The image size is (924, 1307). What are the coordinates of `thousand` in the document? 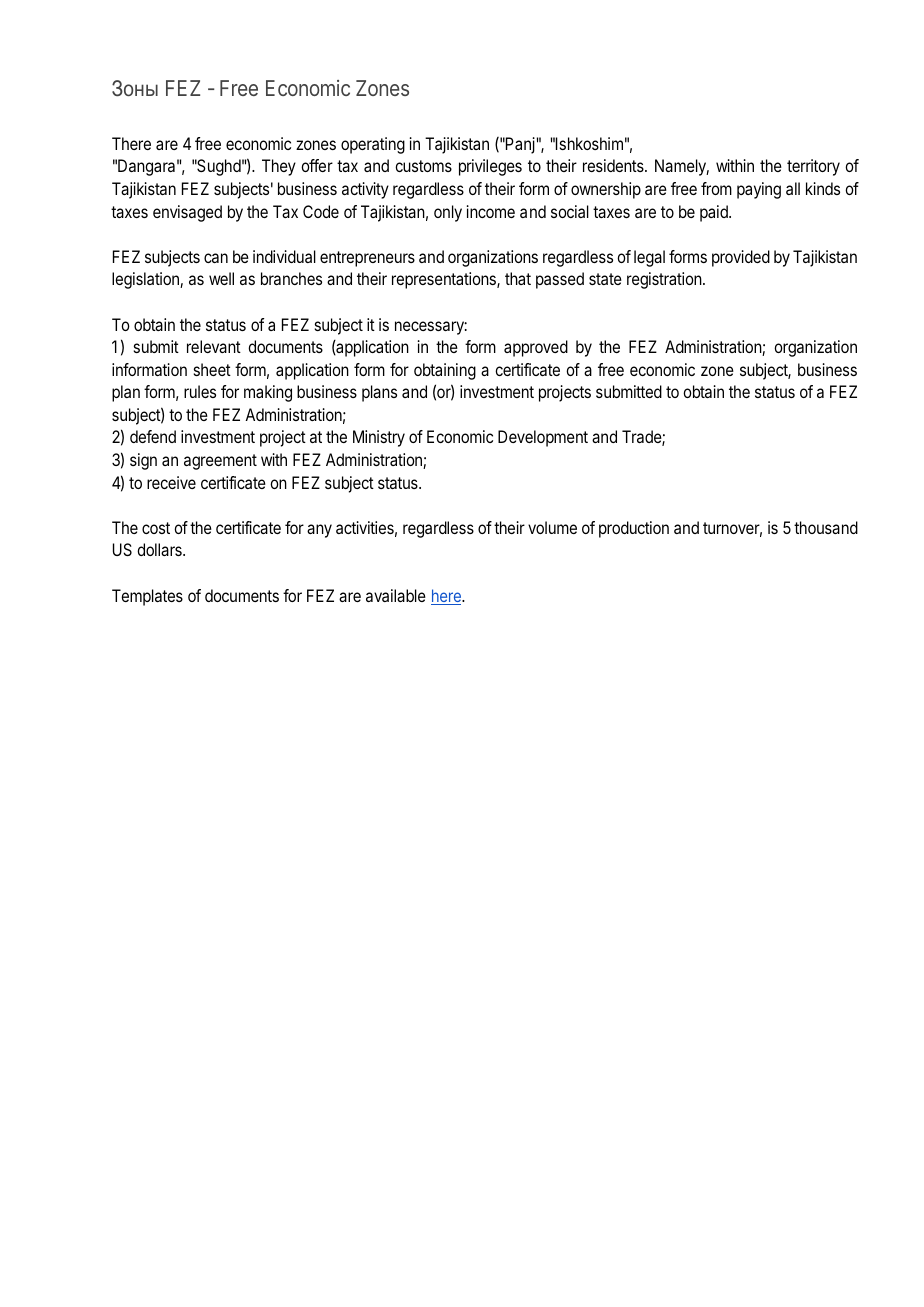 It's located at (826, 527).
